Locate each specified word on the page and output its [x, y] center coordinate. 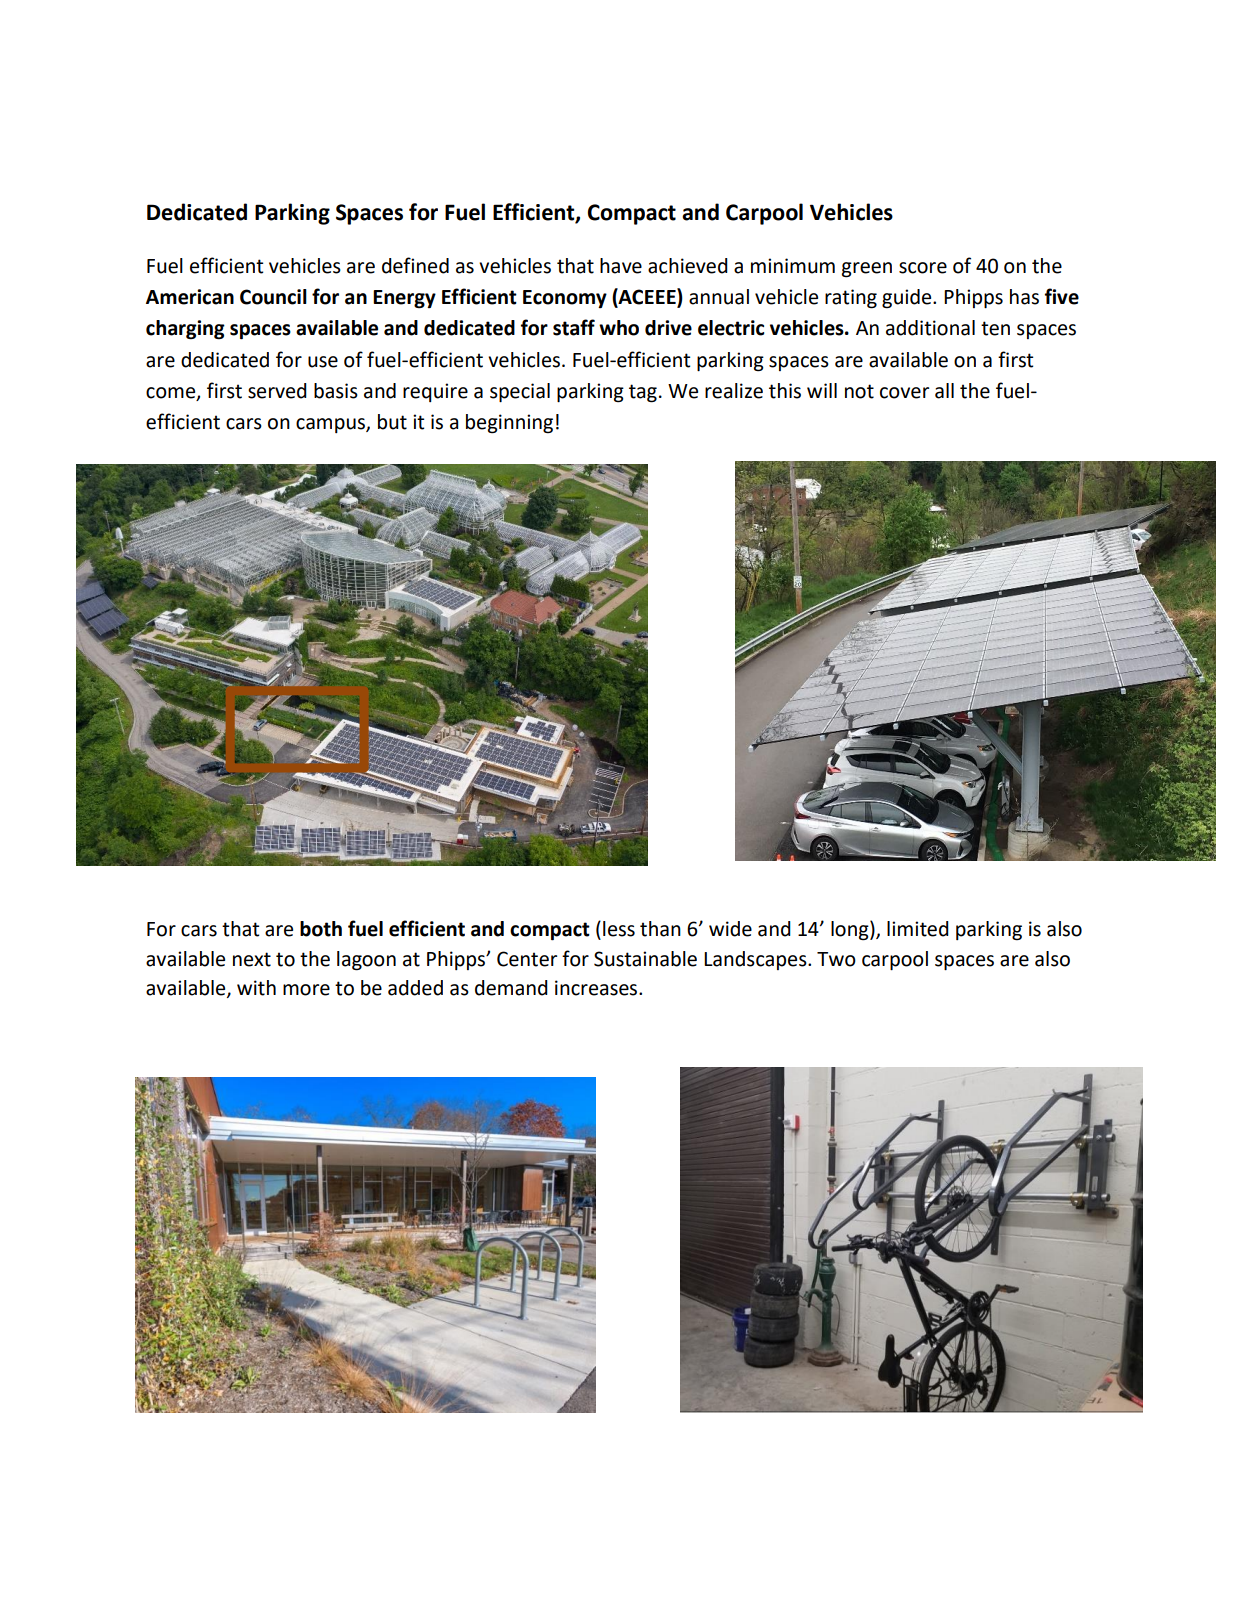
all [944, 391]
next [252, 959]
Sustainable [645, 959]
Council [273, 297]
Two [836, 959]
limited [918, 929]
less [619, 929]
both [321, 929]
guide [908, 299]
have [621, 266]
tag [643, 393]
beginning [509, 424]
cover [904, 393]
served [277, 391]
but [392, 422]
